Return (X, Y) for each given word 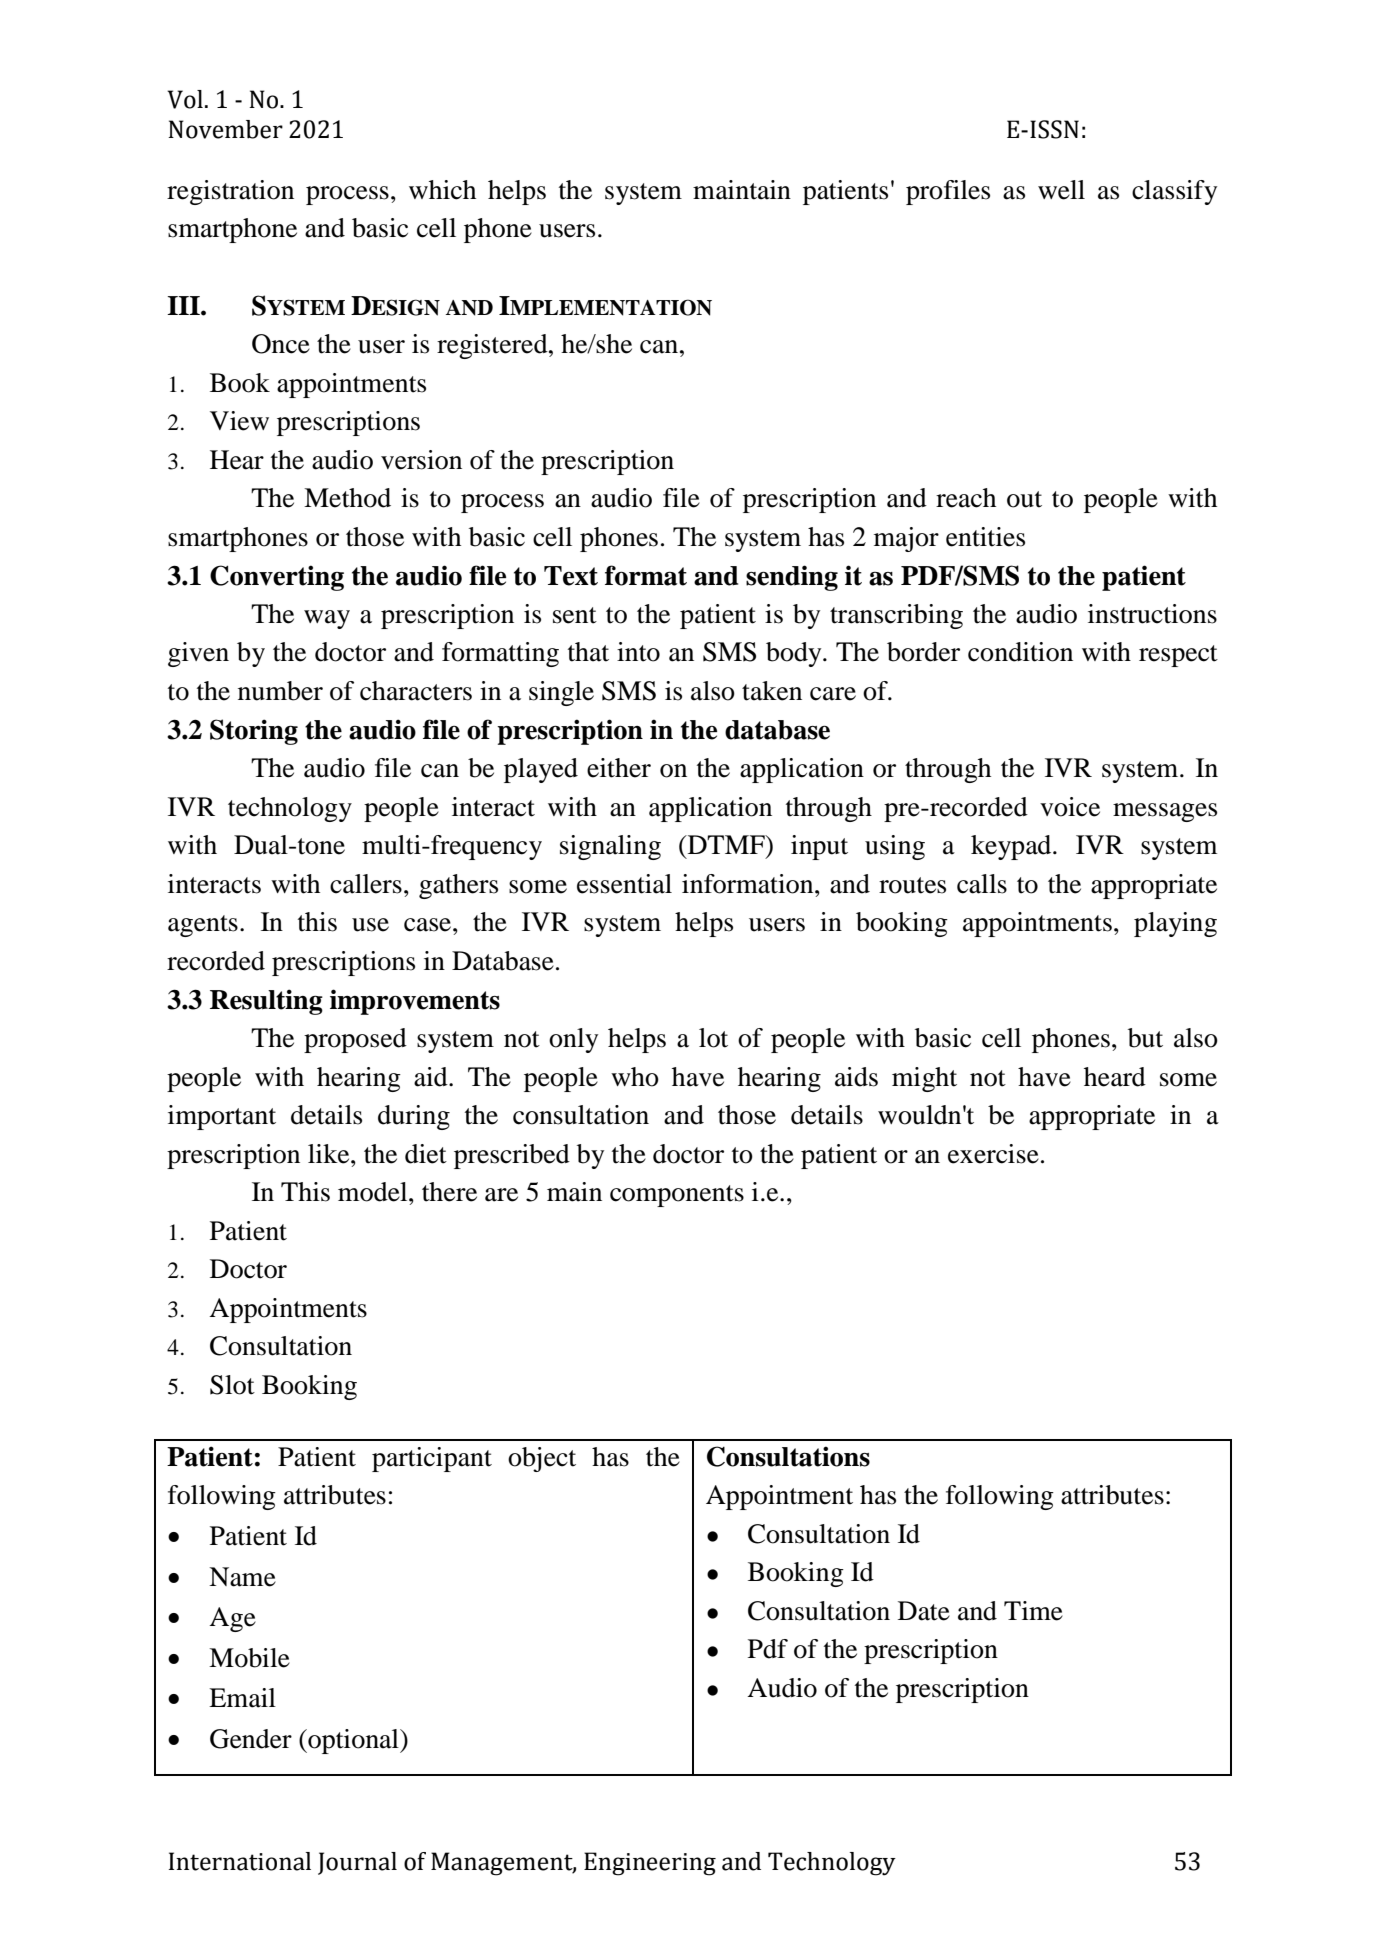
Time (1033, 1611)
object (542, 1459)
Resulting (266, 1002)
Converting (277, 578)
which (442, 190)
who (635, 1077)
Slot (232, 1385)
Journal (357, 1863)
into (638, 652)
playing (1175, 924)
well (1061, 190)
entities (985, 537)
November (225, 129)
